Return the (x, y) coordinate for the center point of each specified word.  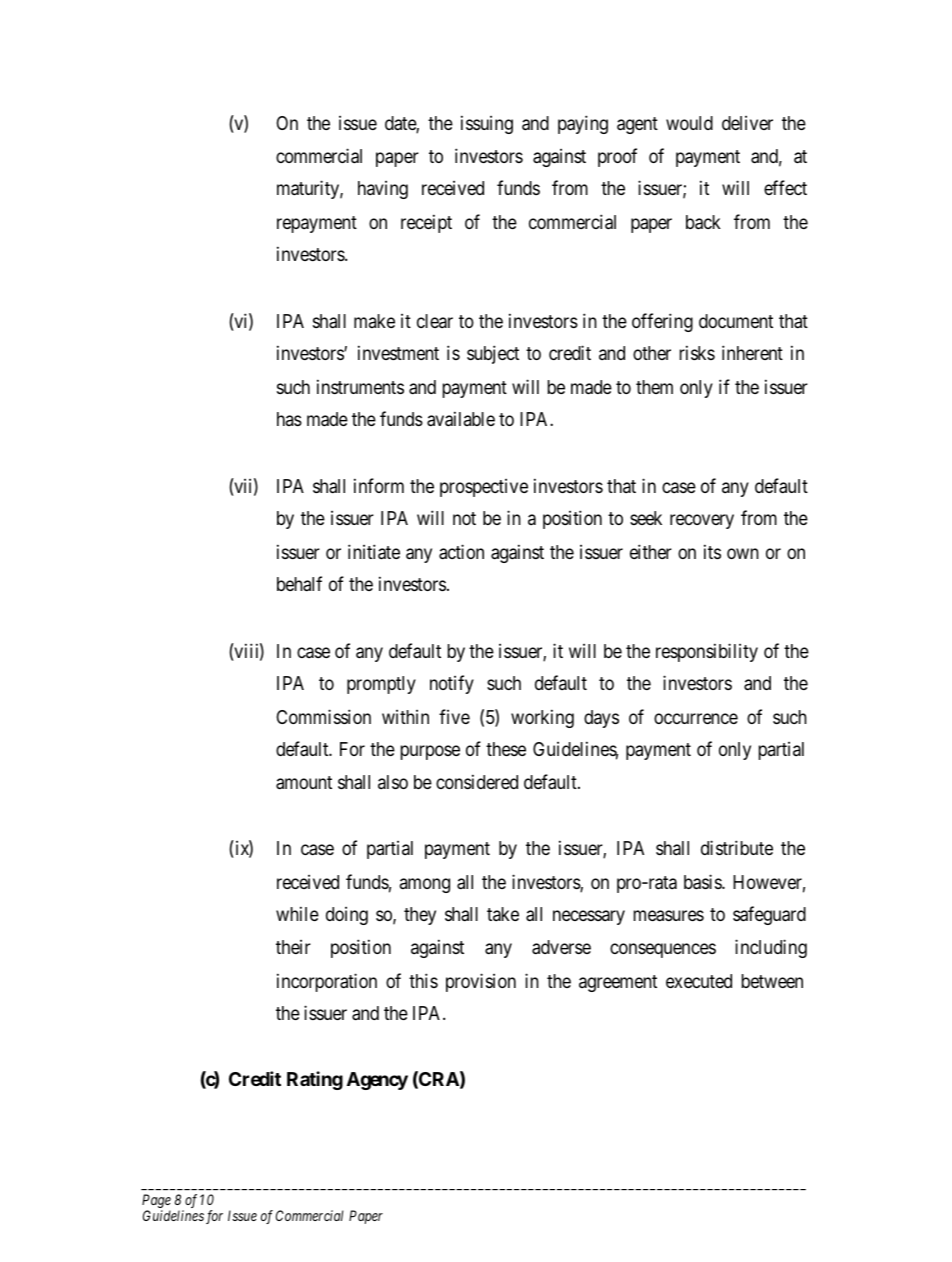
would (689, 123)
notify (452, 684)
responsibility (707, 652)
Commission (324, 716)
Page (156, 1202)
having (383, 190)
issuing (487, 124)
